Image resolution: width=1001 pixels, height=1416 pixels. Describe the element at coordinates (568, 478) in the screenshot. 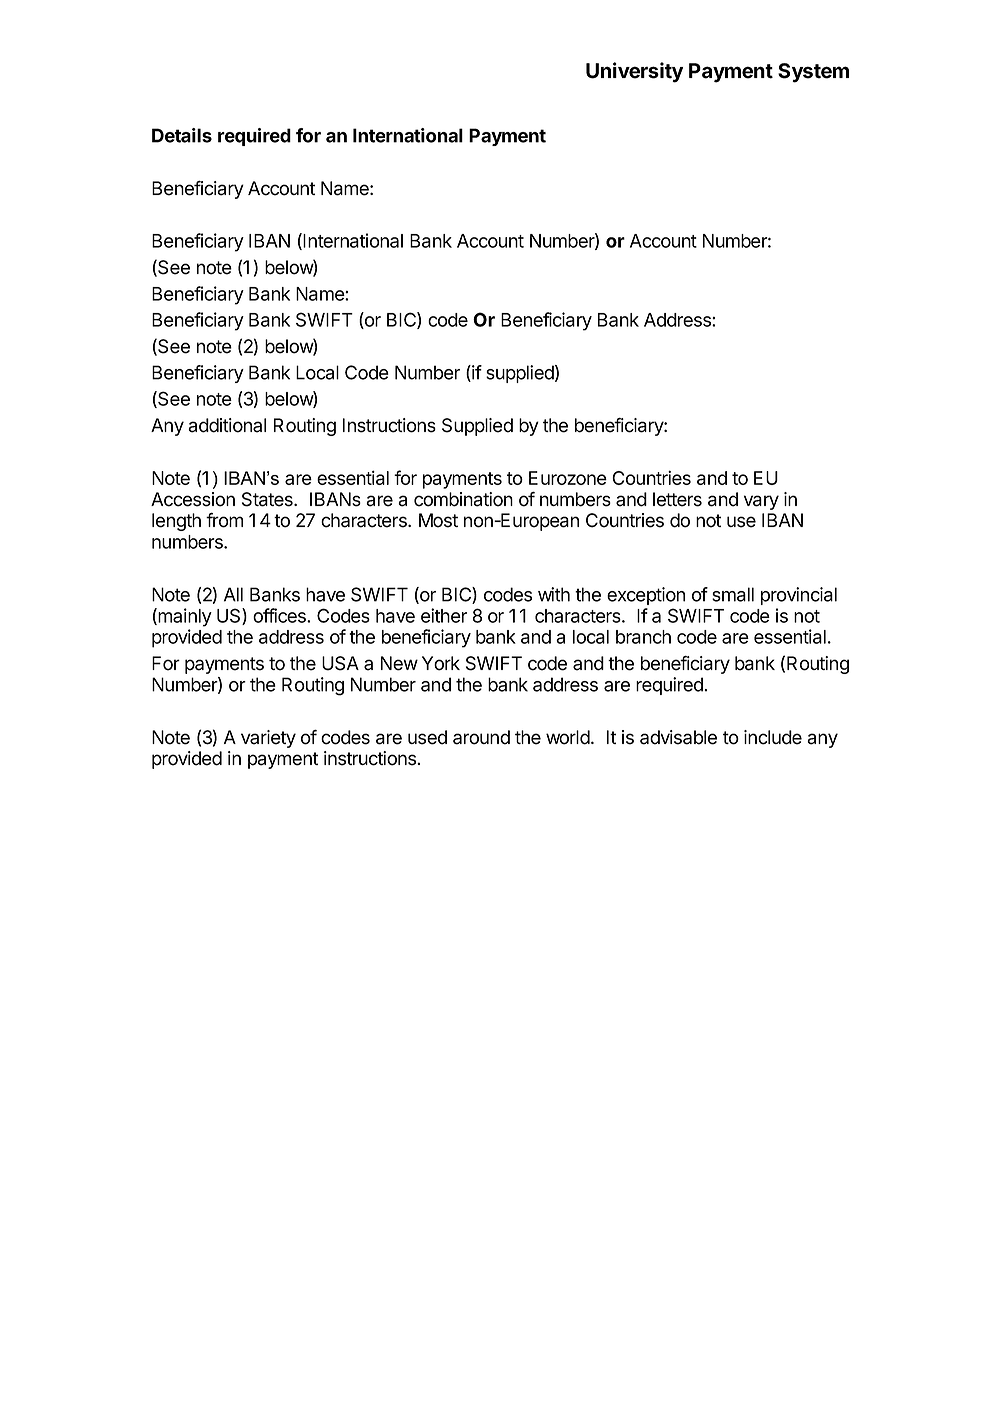

I see `Eurozone` at that location.
